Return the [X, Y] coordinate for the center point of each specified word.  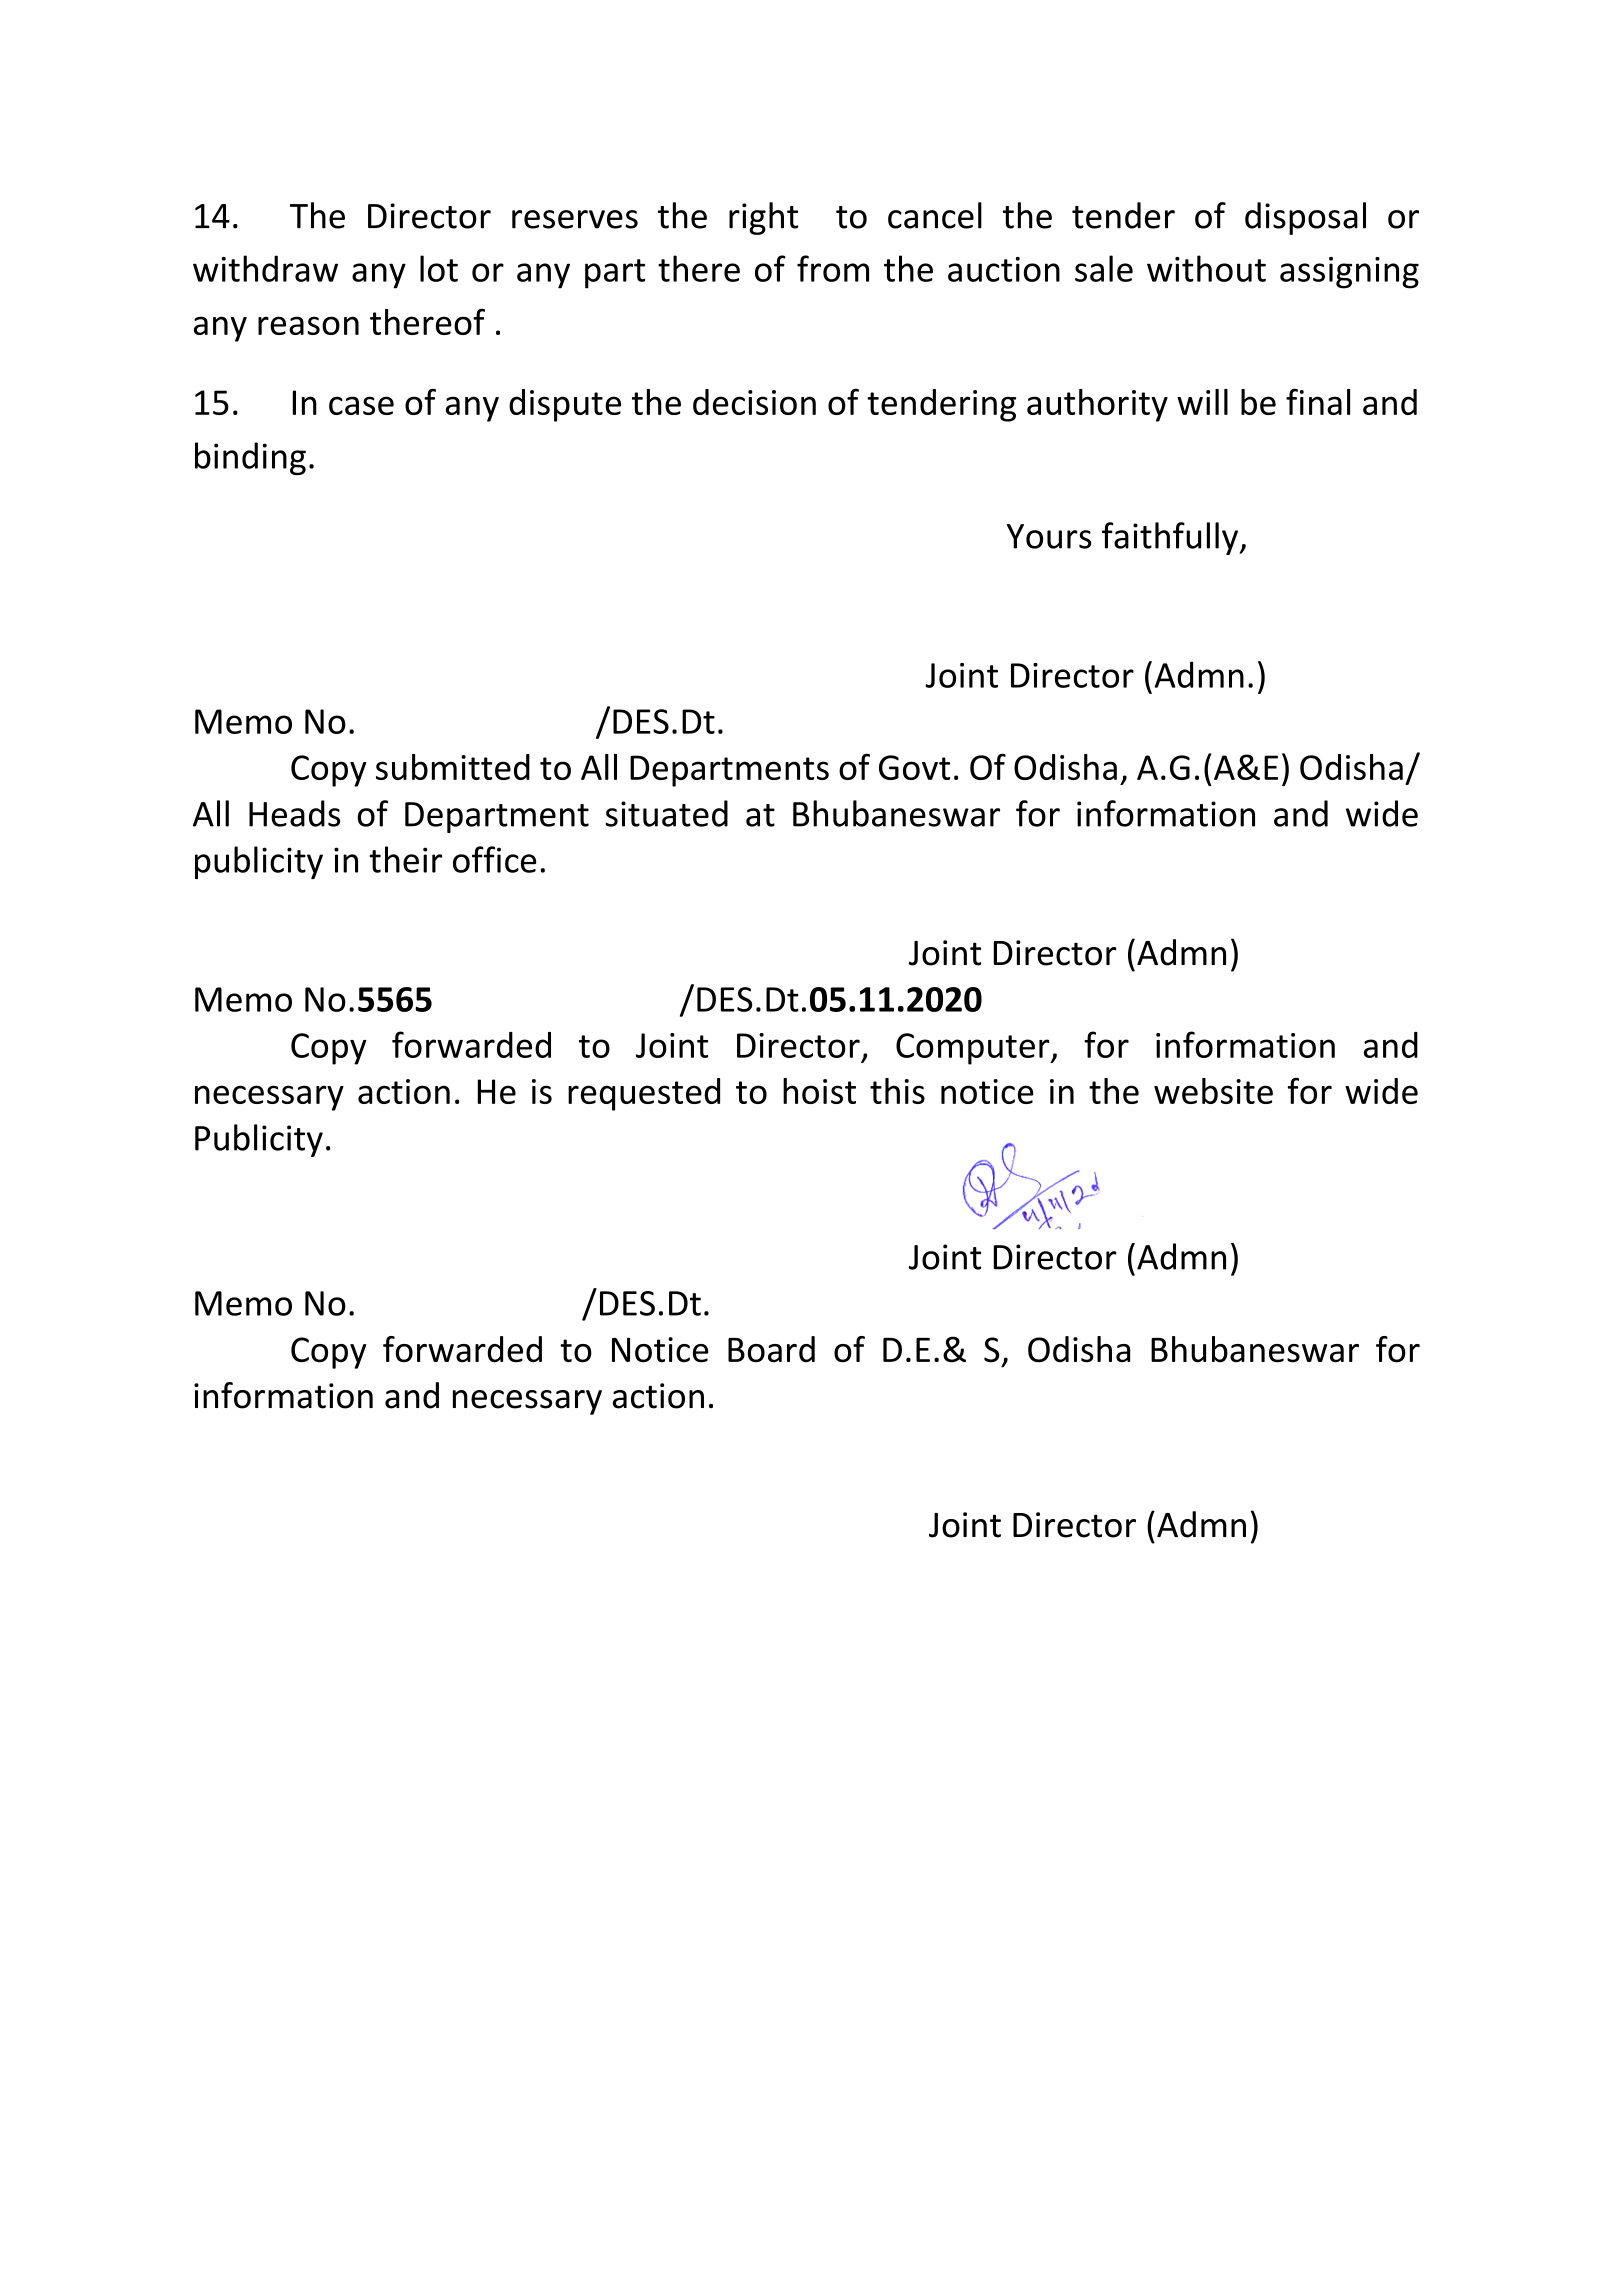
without [1206, 268]
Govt [914, 767]
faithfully [1171, 538]
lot [439, 268]
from [833, 268]
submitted [453, 767]
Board [771, 1349]
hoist [819, 1091]
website [1213, 1091]
